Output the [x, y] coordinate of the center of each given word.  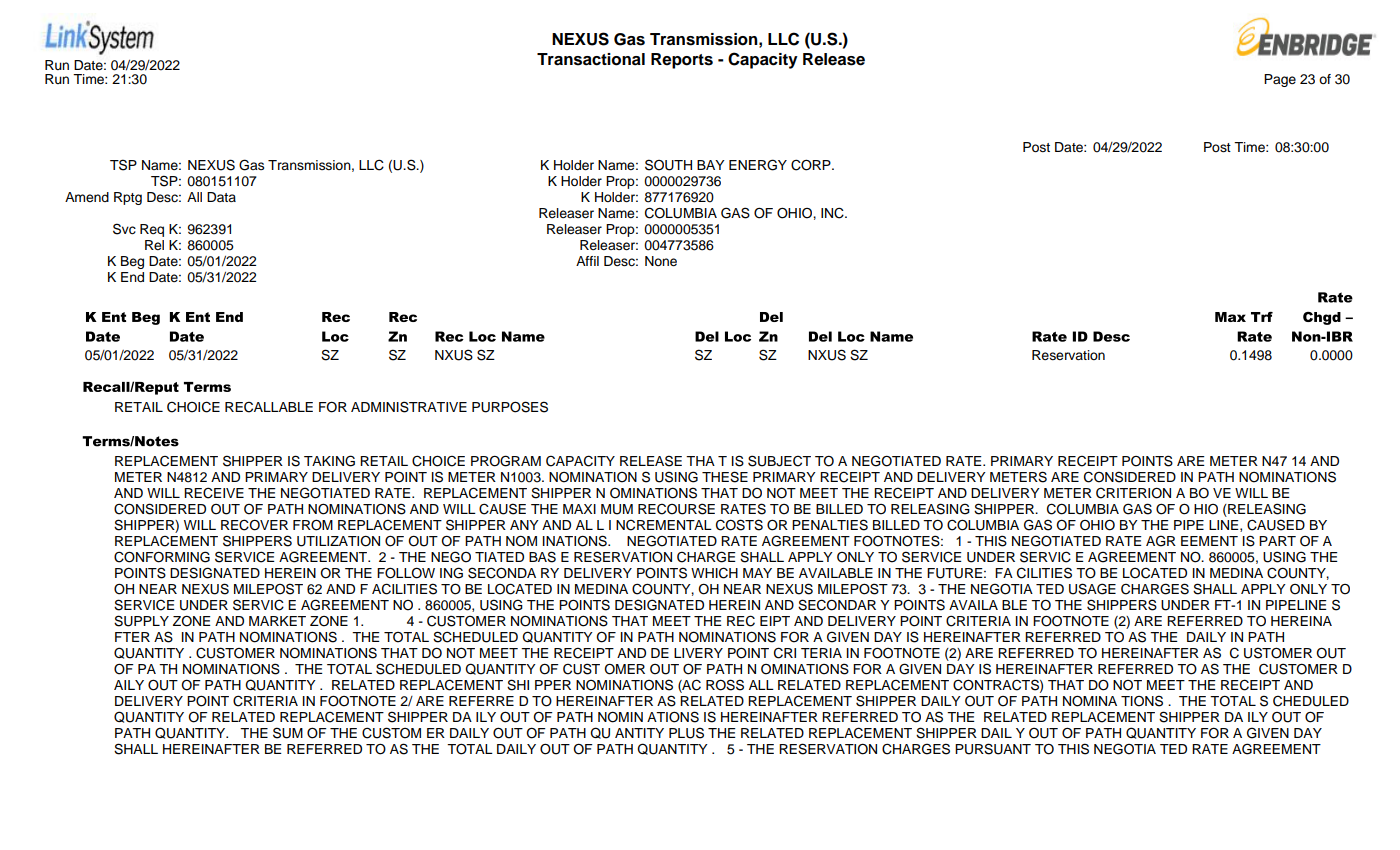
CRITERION [1133, 493]
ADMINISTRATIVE [409, 407]
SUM [288, 733]
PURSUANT [993, 749]
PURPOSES [510, 407]
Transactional [591, 59]
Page [1280, 80]
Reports [682, 61]
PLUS [686, 733]
